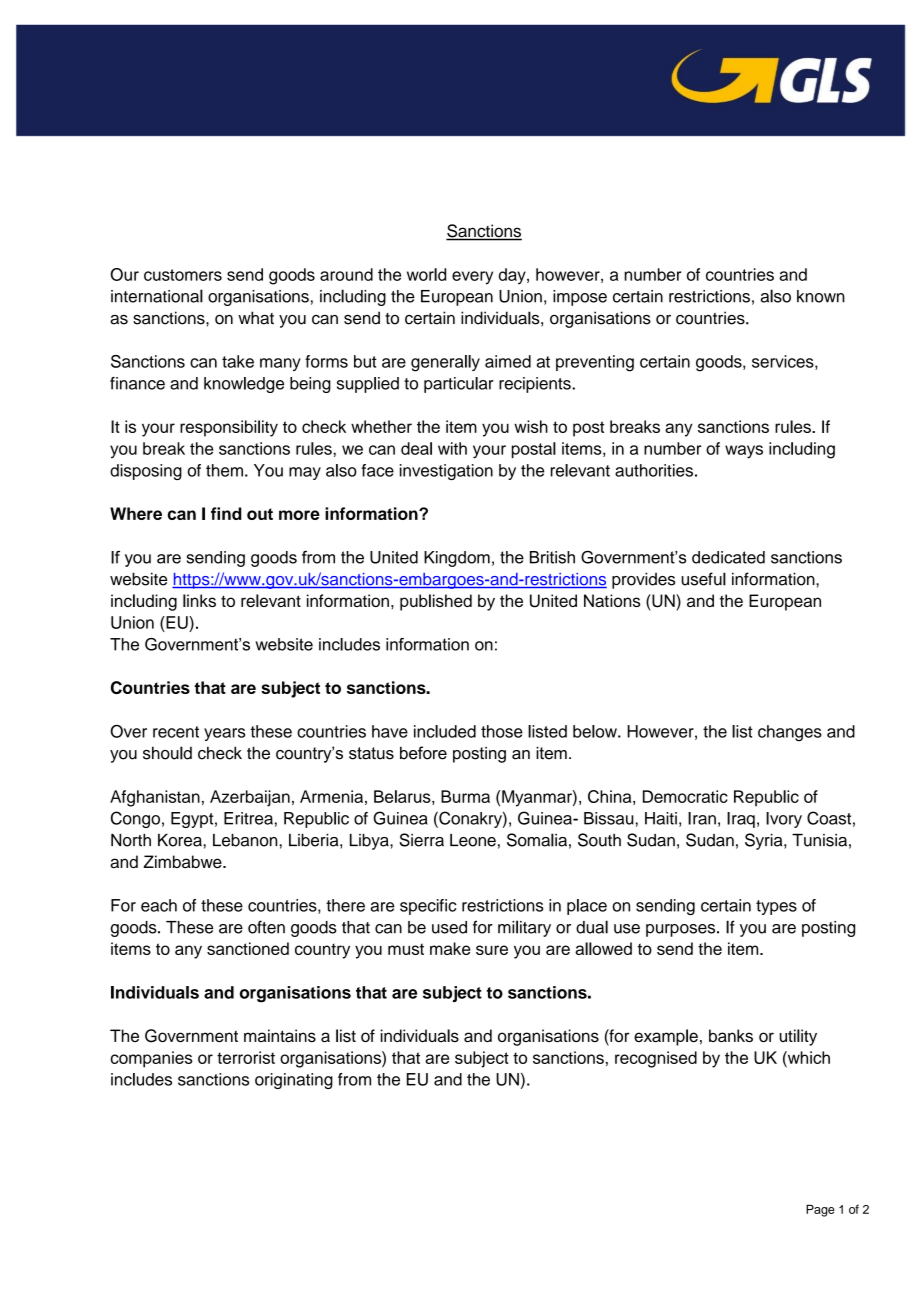 The height and width of the screenshot is (1308, 924). What do you see at coordinates (256, 318) in the screenshot?
I see `what` at bounding box center [256, 318].
